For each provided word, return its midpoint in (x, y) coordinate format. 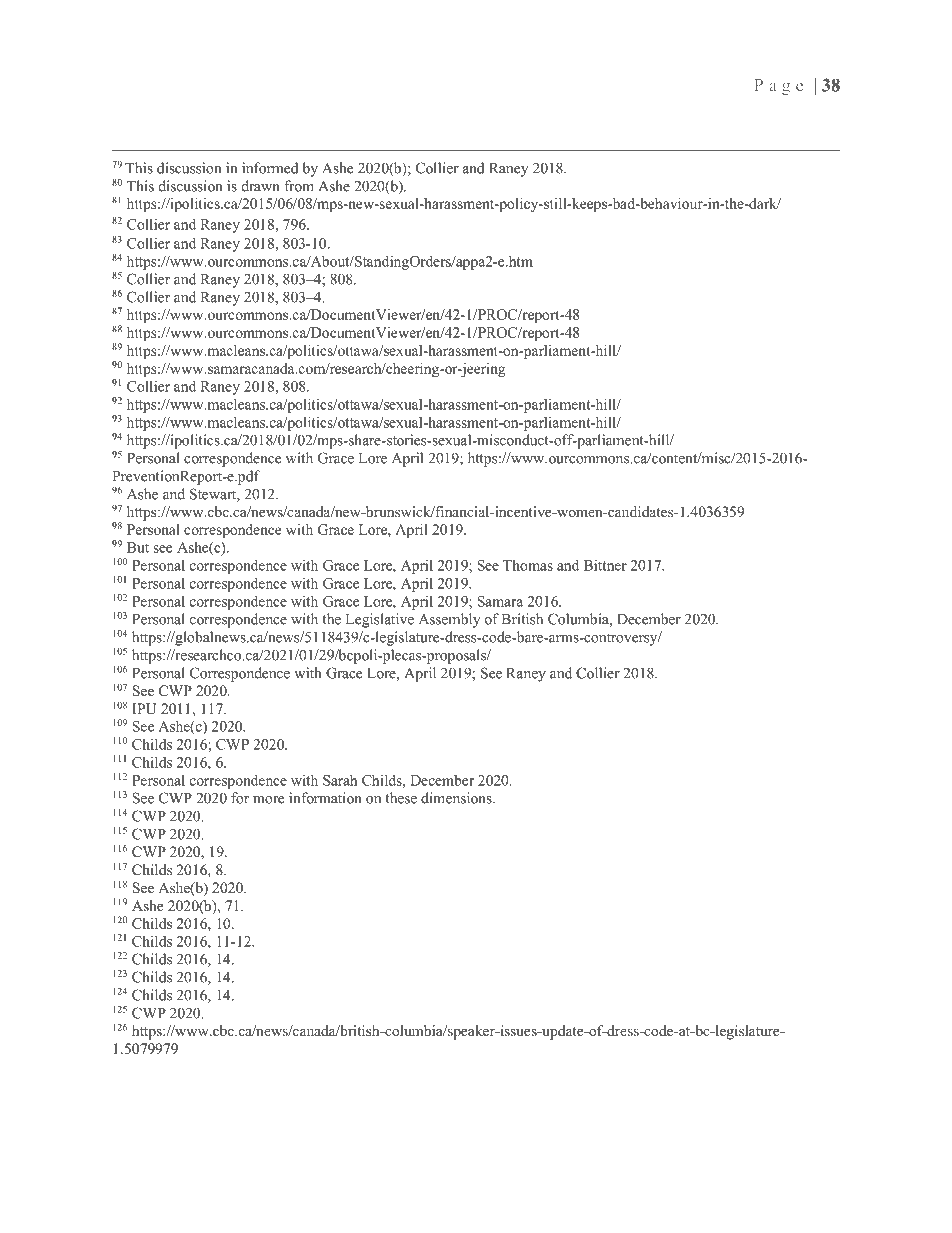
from (299, 186)
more (268, 800)
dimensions (457, 798)
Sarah (340, 780)
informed (270, 168)
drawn (261, 186)
